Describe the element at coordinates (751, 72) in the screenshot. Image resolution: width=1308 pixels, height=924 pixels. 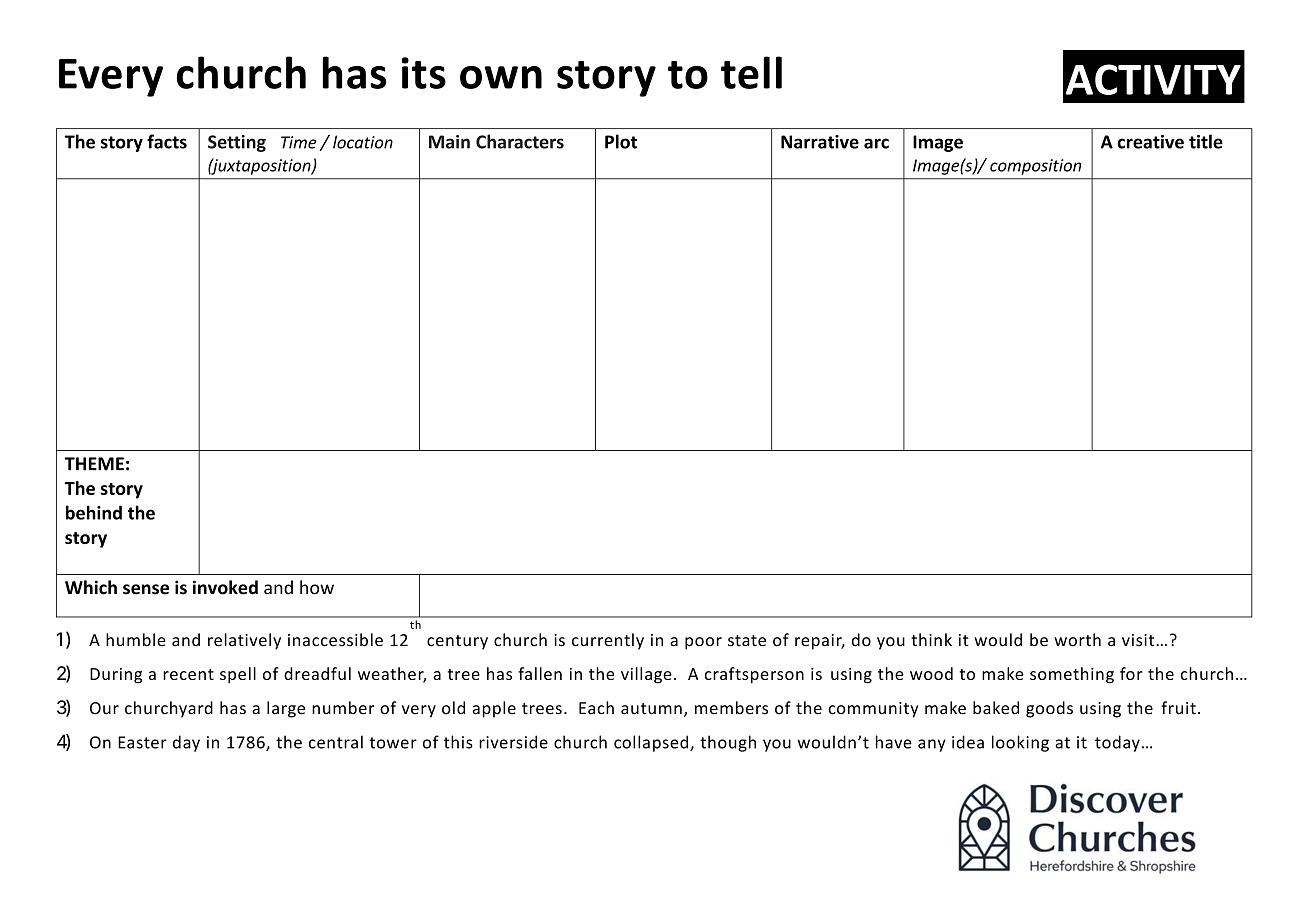
I see `tell` at that location.
